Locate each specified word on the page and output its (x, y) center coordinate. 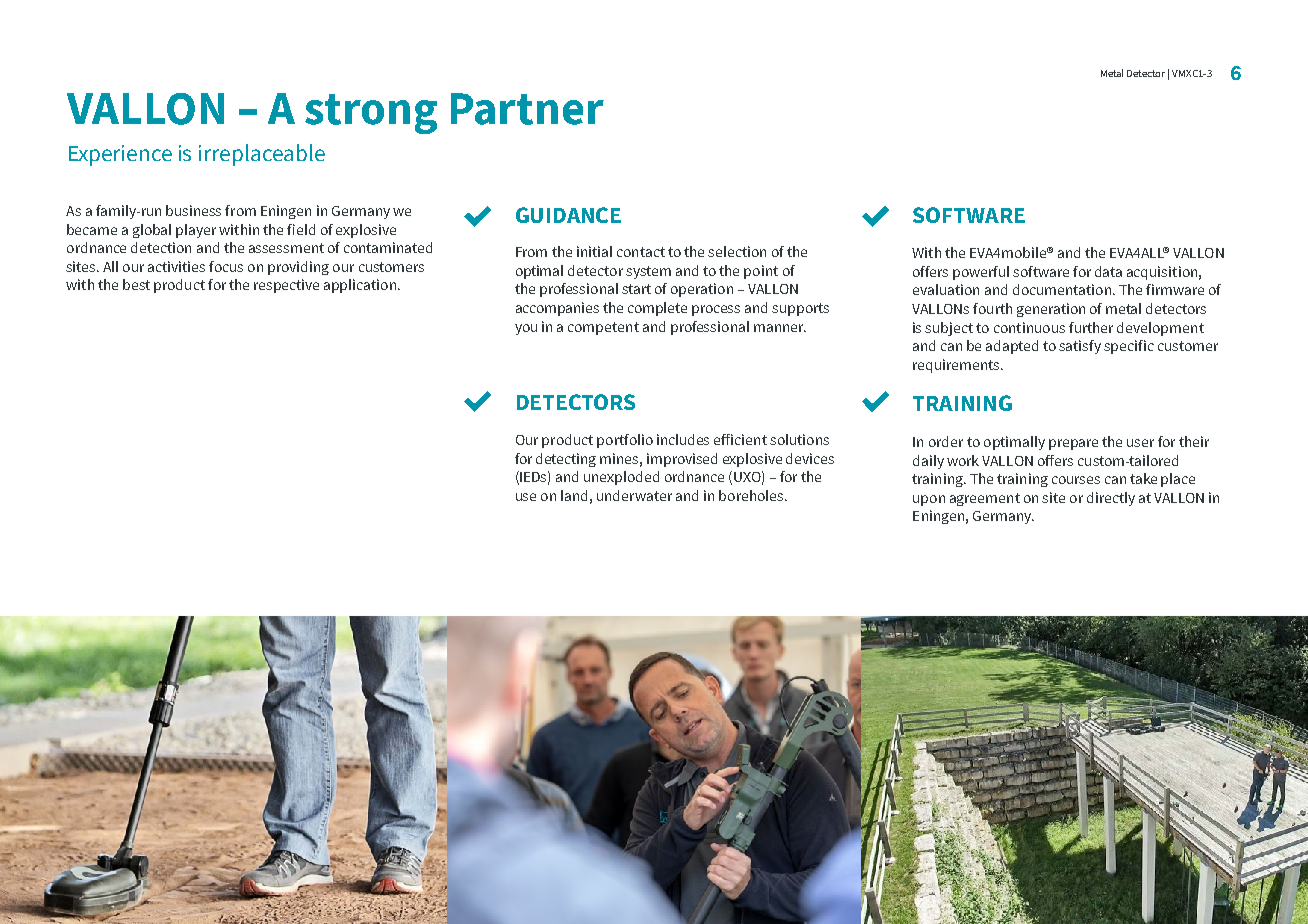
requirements (957, 366)
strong (371, 114)
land (574, 495)
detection (161, 247)
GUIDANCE (568, 215)
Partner (527, 109)
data (1108, 271)
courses (1076, 480)
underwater (634, 495)
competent (603, 328)
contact (641, 252)
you (526, 329)
